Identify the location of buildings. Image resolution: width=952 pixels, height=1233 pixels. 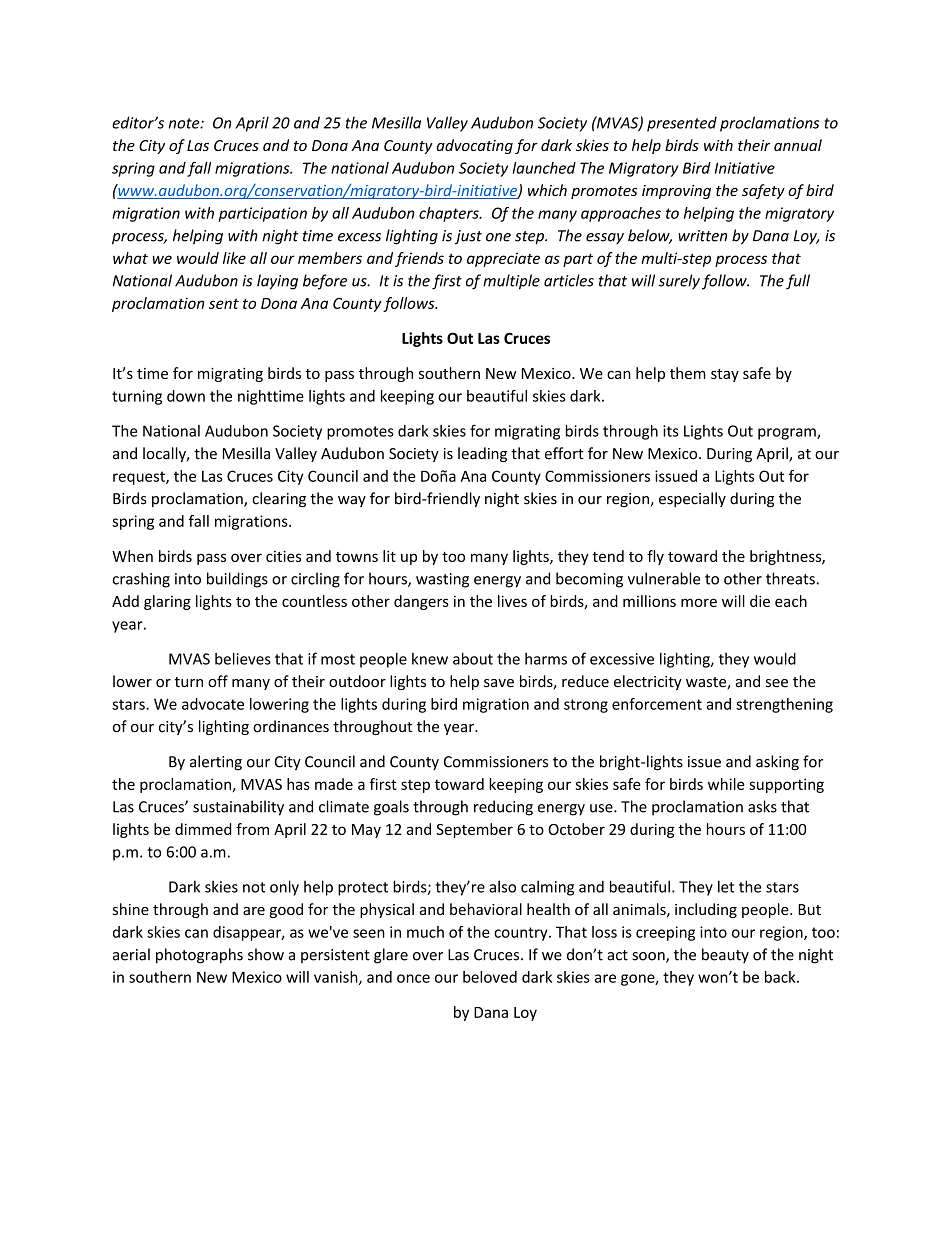
(237, 580).
